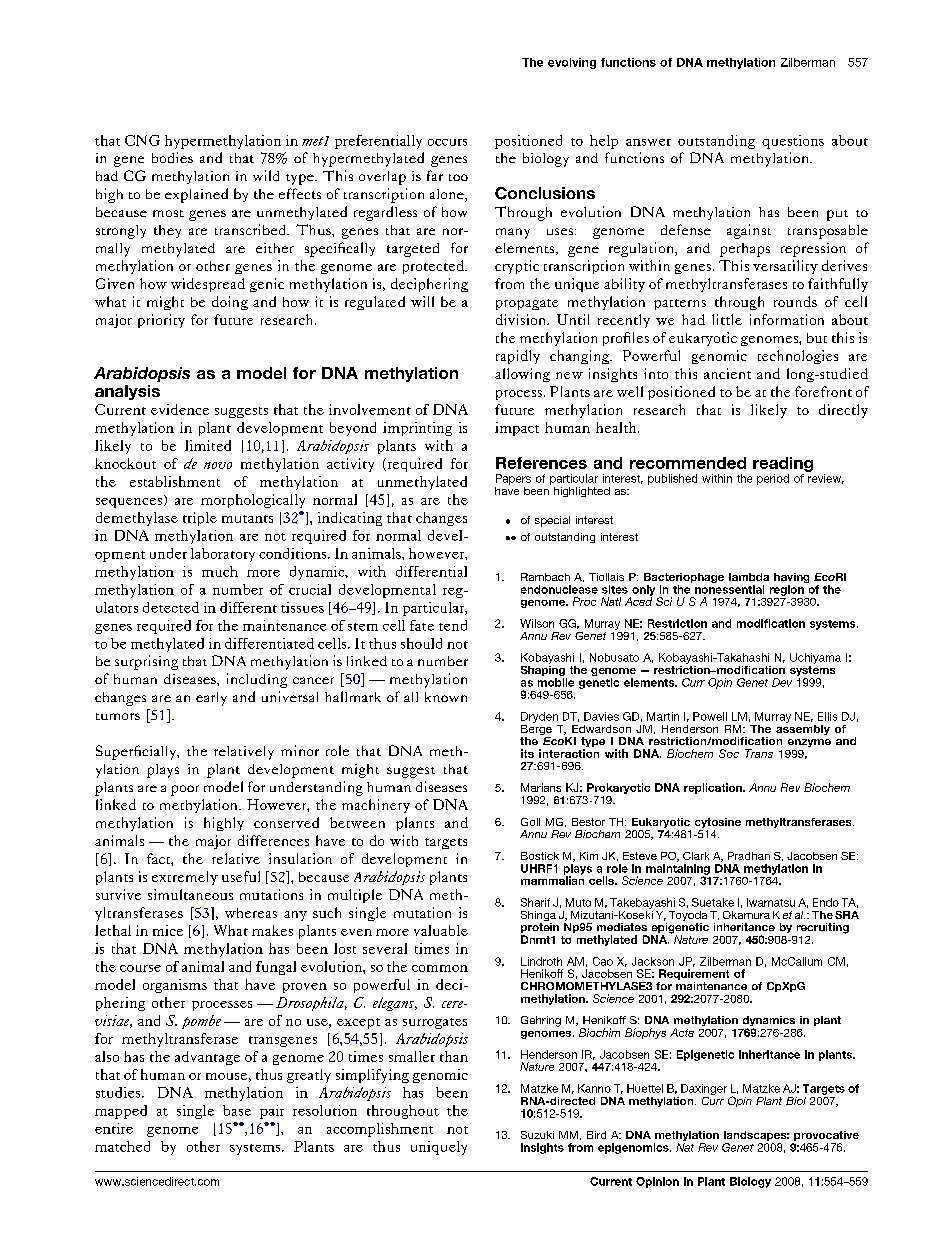 The width and height of the page is (952, 1235). What do you see at coordinates (713, 902) in the page?
I see `Suetake` at bounding box center [713, 902].
